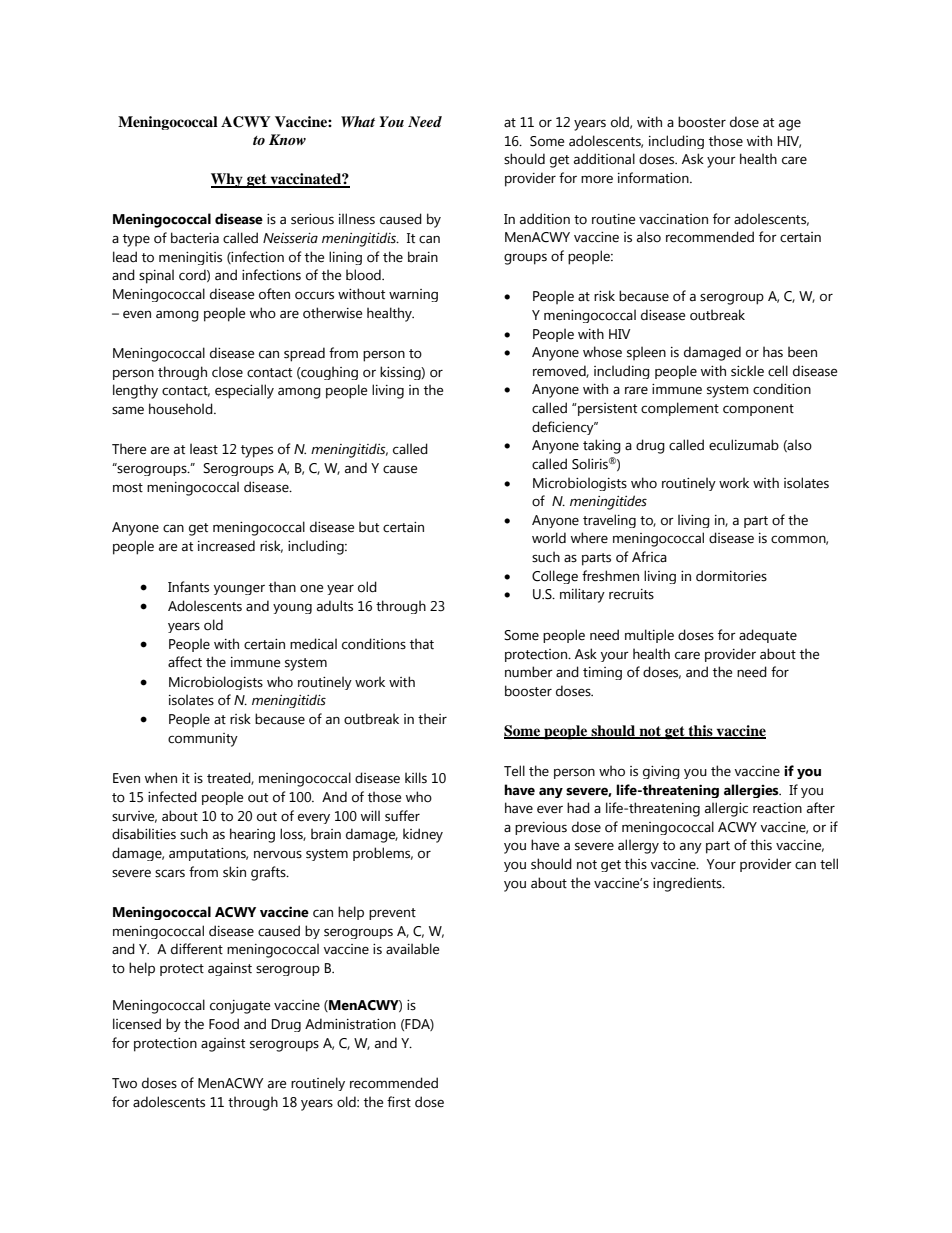  What do you see at coordinates (204, 449) in the screenshot?
I see `least` at bounding box center [204, 449].
